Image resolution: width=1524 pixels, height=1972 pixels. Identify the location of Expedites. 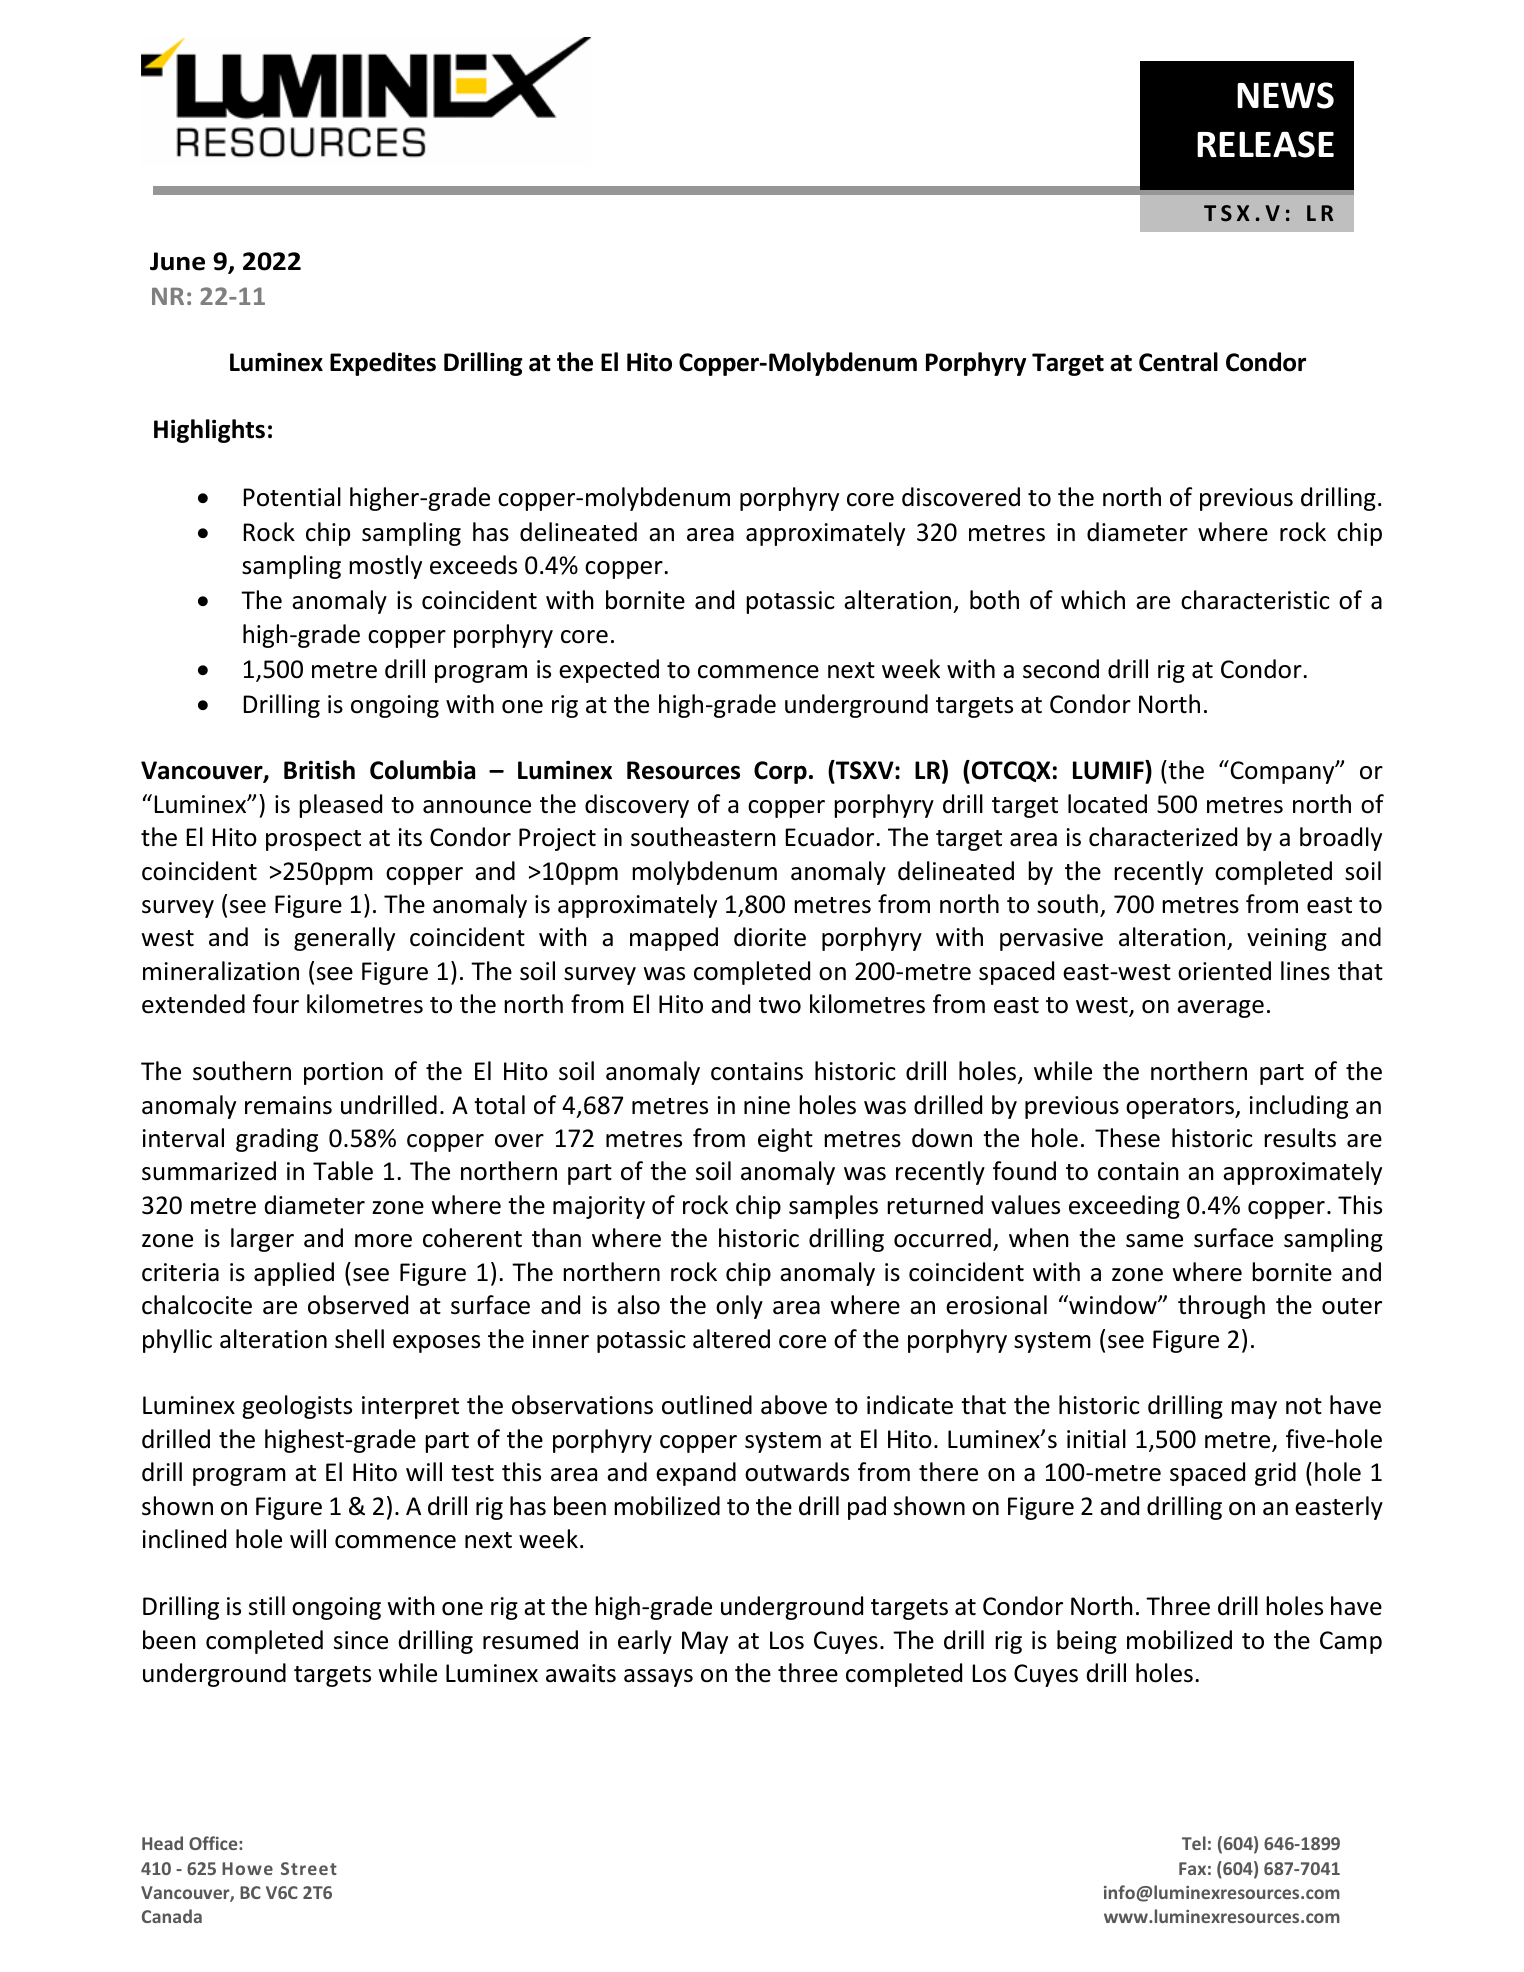
(383, 364).
